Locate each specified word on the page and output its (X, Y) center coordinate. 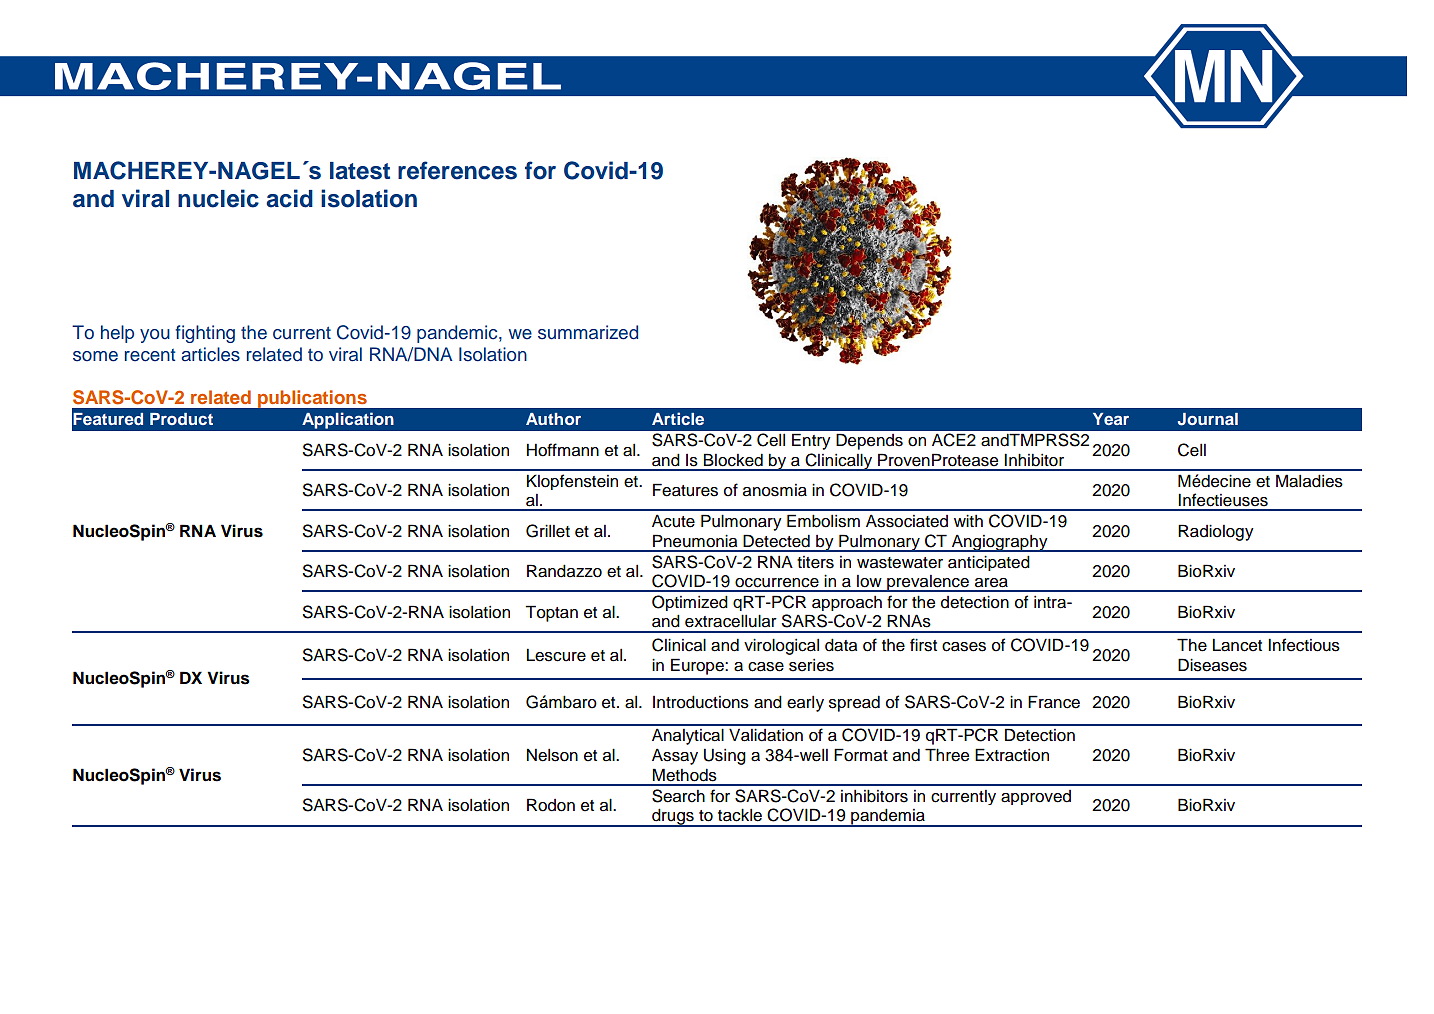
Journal (1208, 419)
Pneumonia (695, 541)
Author (553, 419)
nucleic (218, 198)
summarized (588, 332)
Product (181, 419)
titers (815, 562)
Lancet (1237, 645)
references (457, 170)
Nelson (552, 755)
